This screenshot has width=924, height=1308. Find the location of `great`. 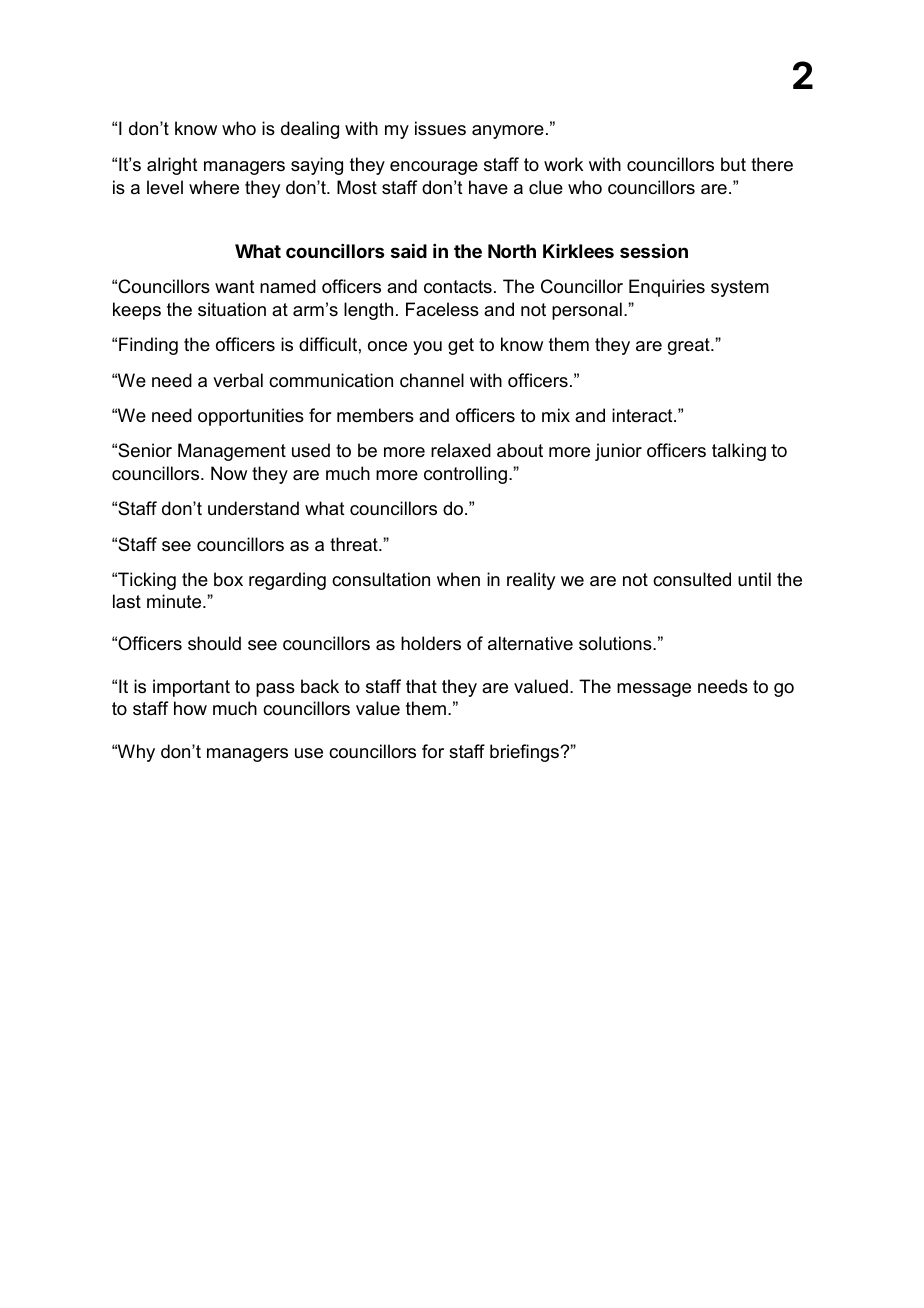

great is located at coordinates (690, 346).
